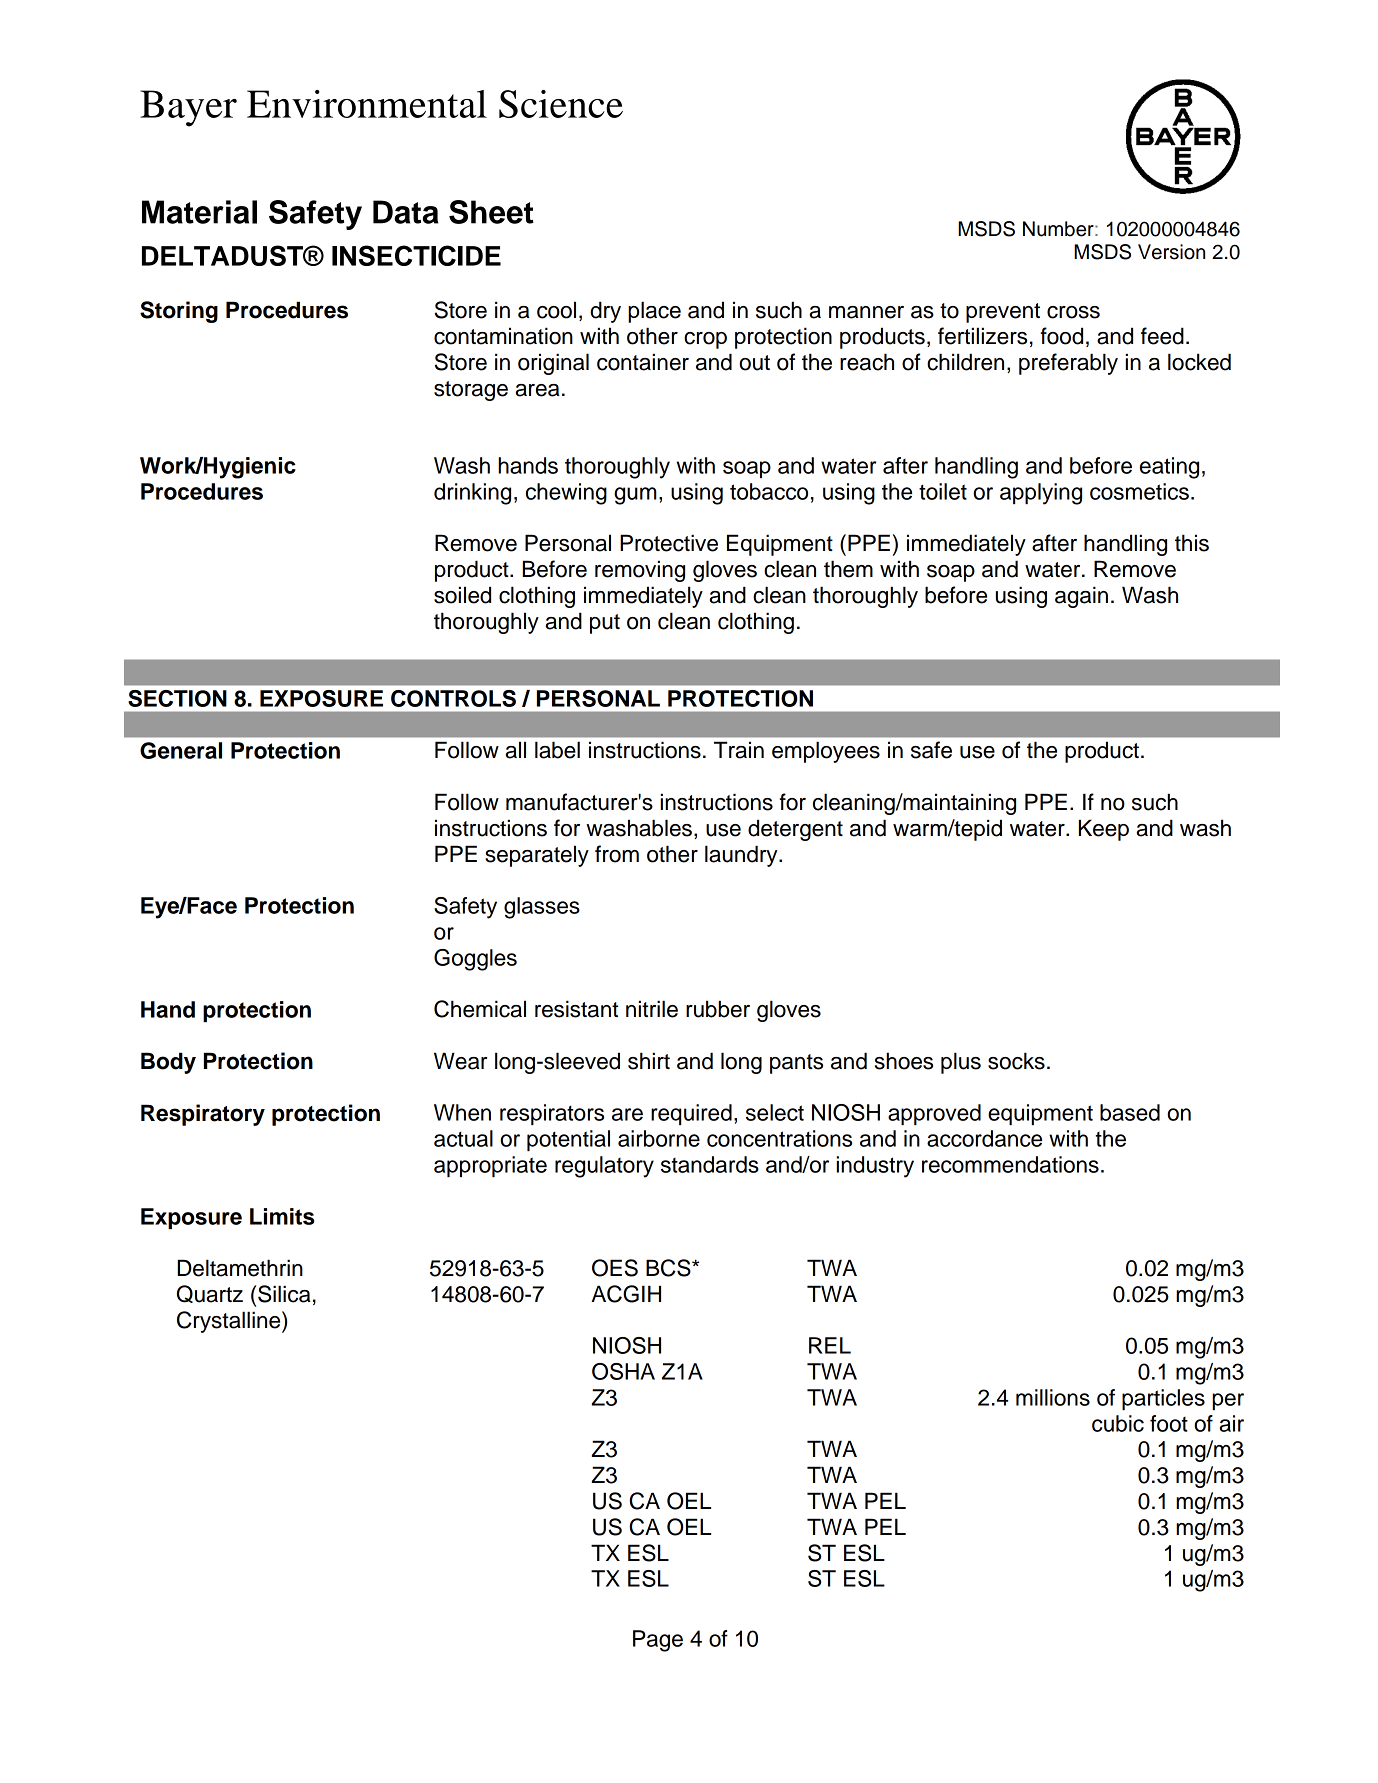 The width and height of the page is (1378, 1783). What do you see at coordinates (1118, 1423) in the page?
I see `cubic` at bounding box center [1118, 1423].
